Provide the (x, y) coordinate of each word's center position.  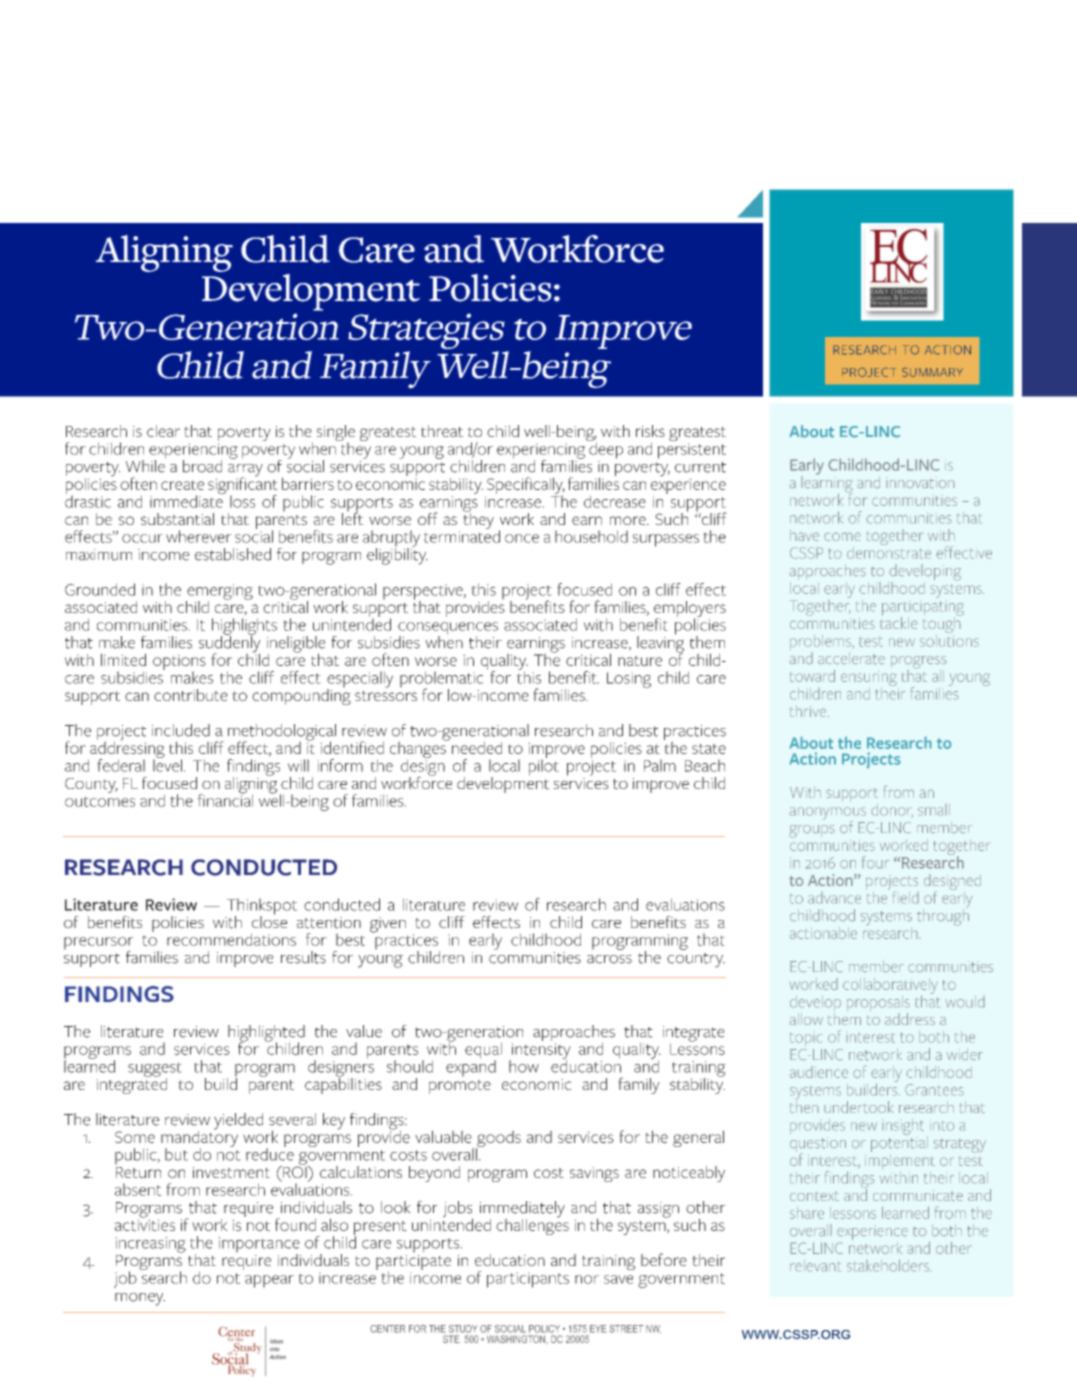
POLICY (544, 1329)
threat (442, 431)
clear (163, 431)
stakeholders (889, 1265)
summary (932, 372)
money (140, 1299)
